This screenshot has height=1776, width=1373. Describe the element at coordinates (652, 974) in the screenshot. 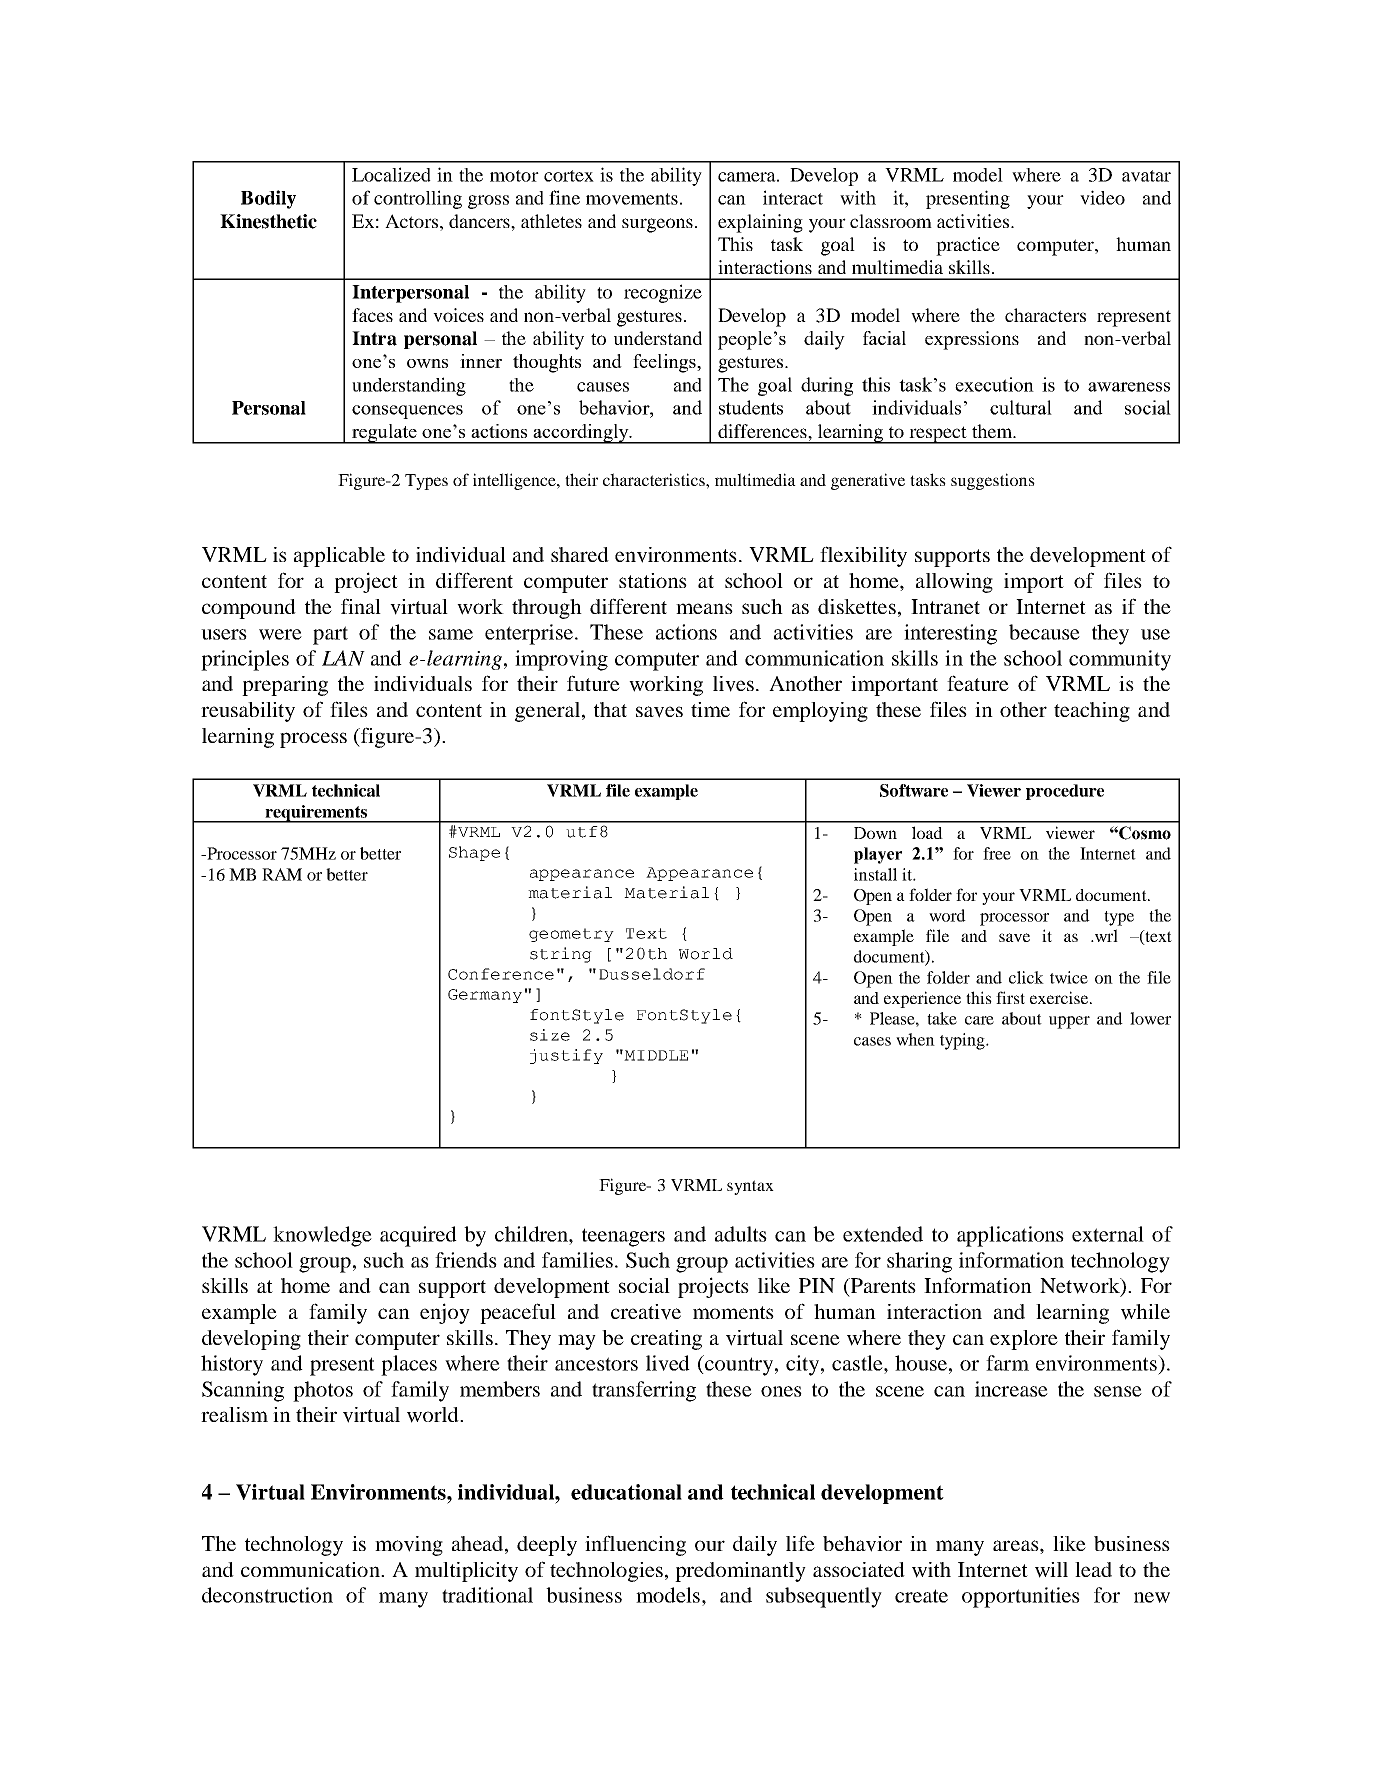

I see `Dusseldorf` at that location.
